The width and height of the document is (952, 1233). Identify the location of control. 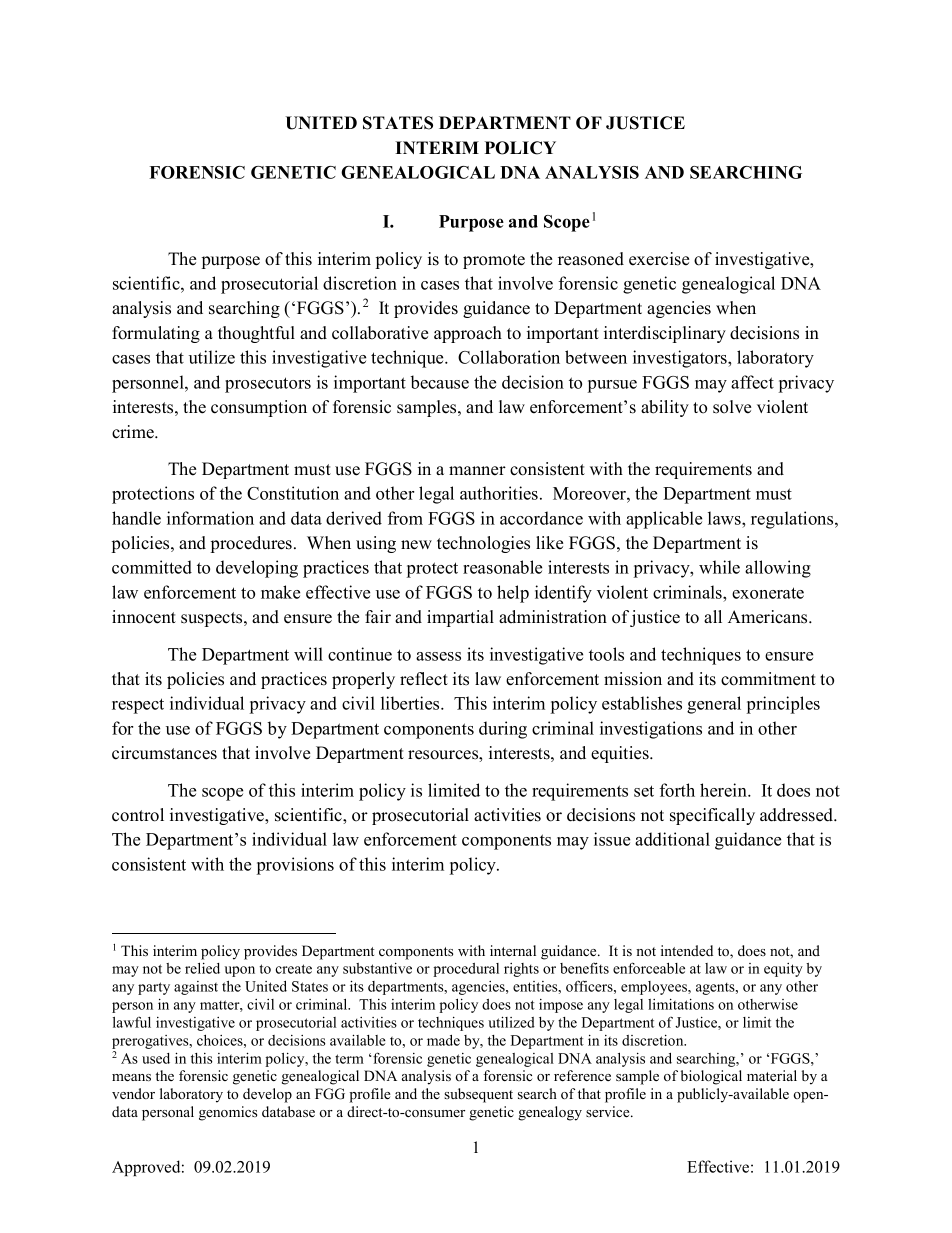
(138, 815).
